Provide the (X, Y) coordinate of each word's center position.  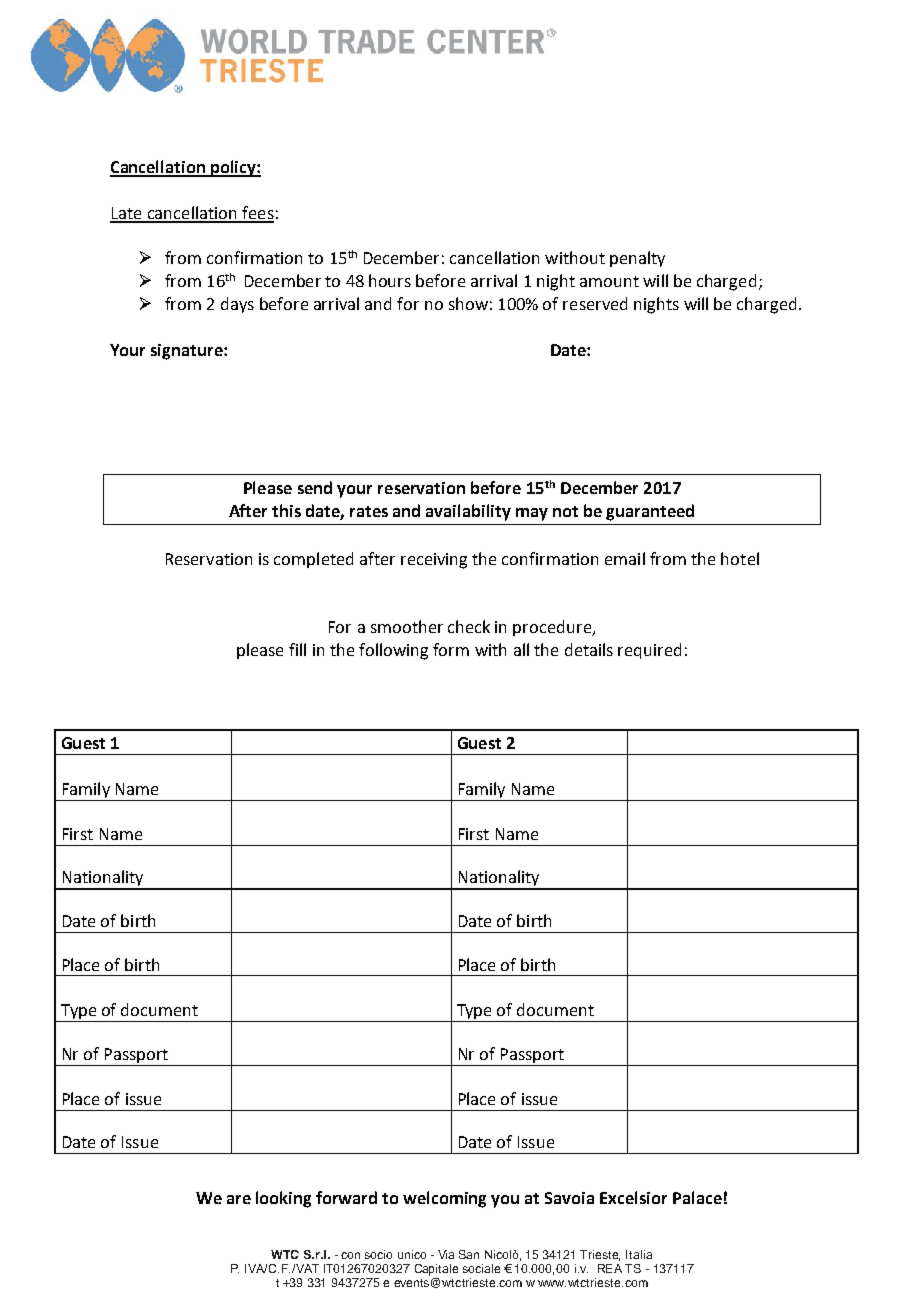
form (451, 649)
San (469, 1254)
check (469, 626)
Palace (697, 1197)
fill (297, 649)
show (468, 303)
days (237, 305)
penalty (637, 259)
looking (283, 1199)
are (239, 1199)
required (649, 651)
